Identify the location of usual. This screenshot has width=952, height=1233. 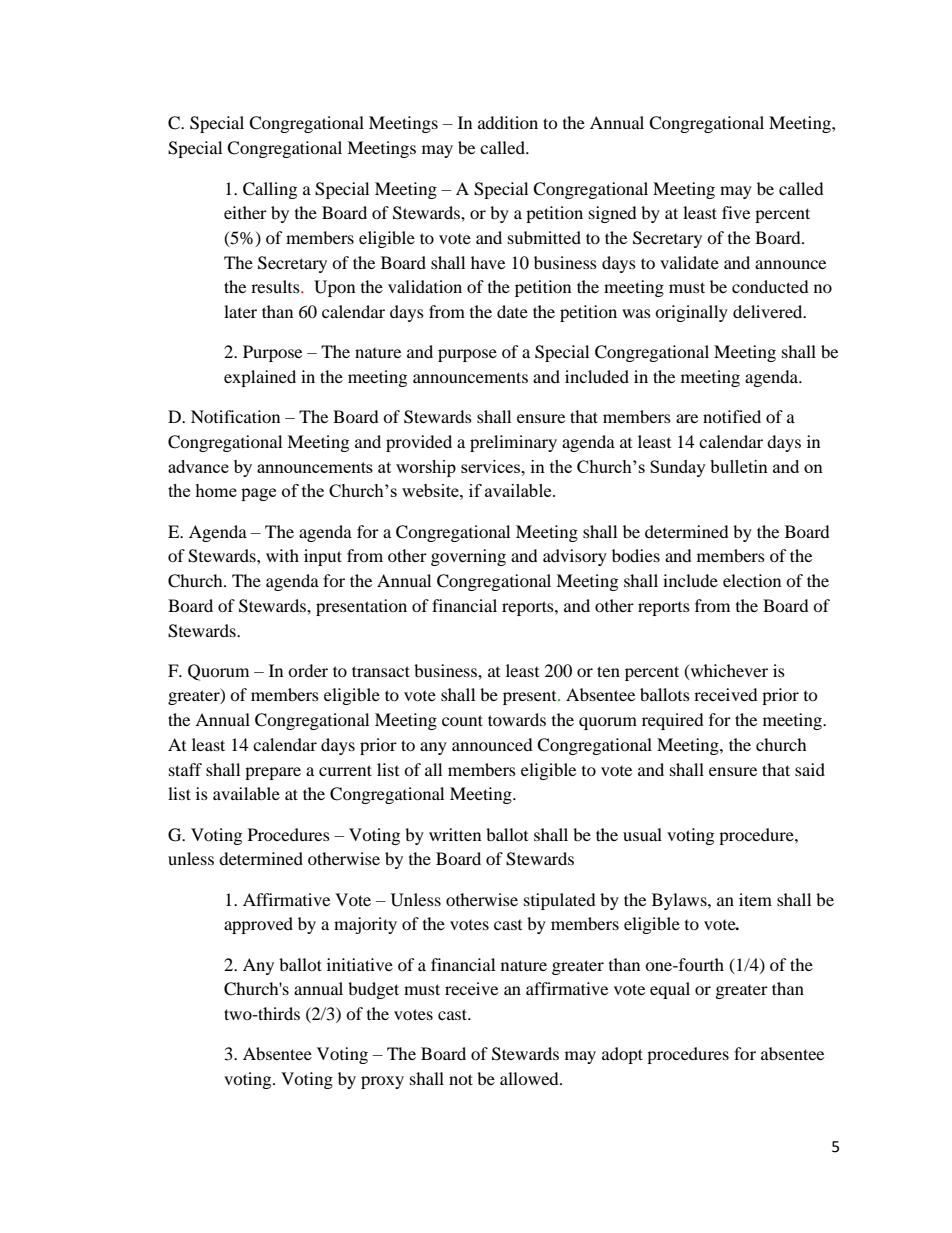
(642, 834).
